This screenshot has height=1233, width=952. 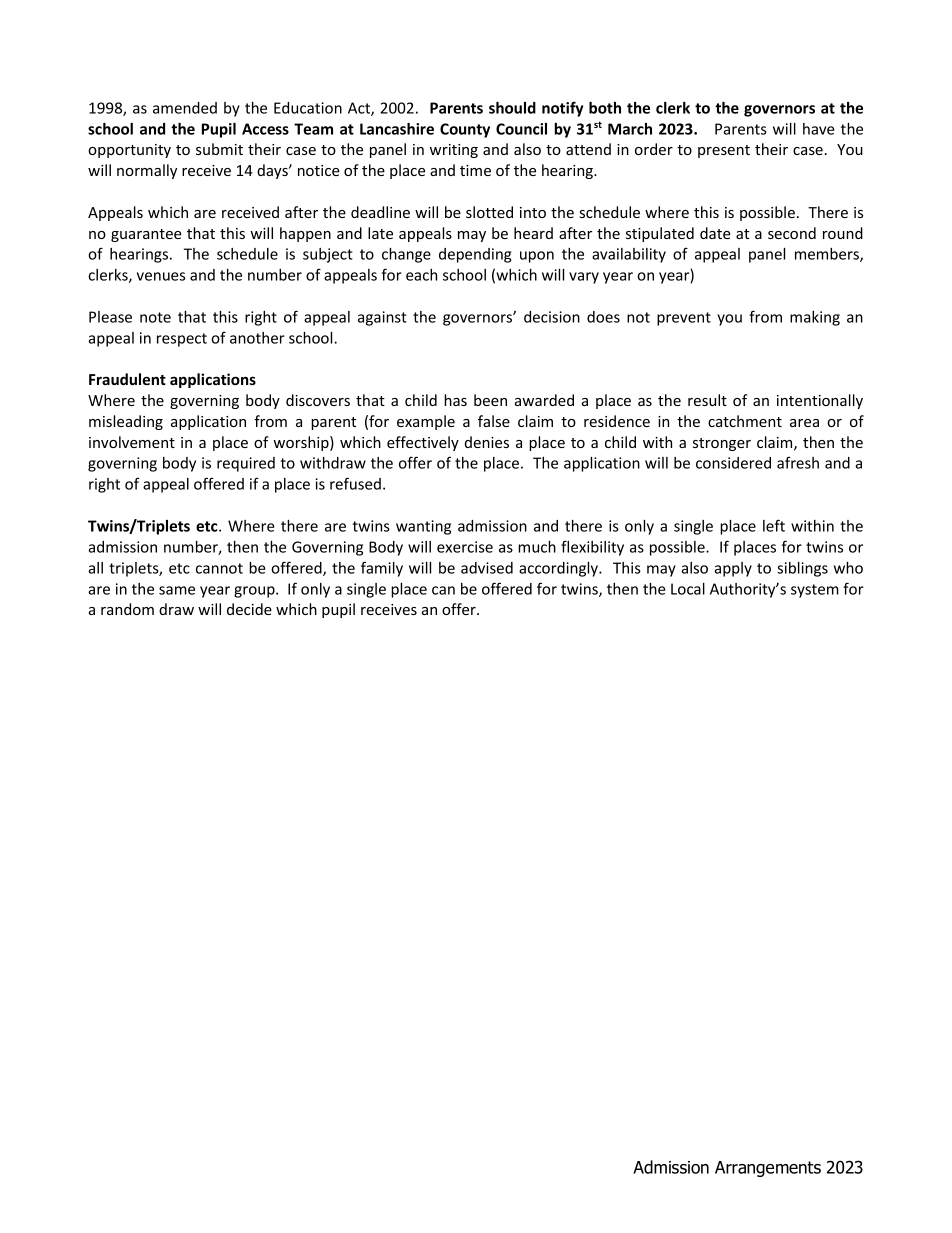 I want to click on Local, so click(x=688, y=589).
